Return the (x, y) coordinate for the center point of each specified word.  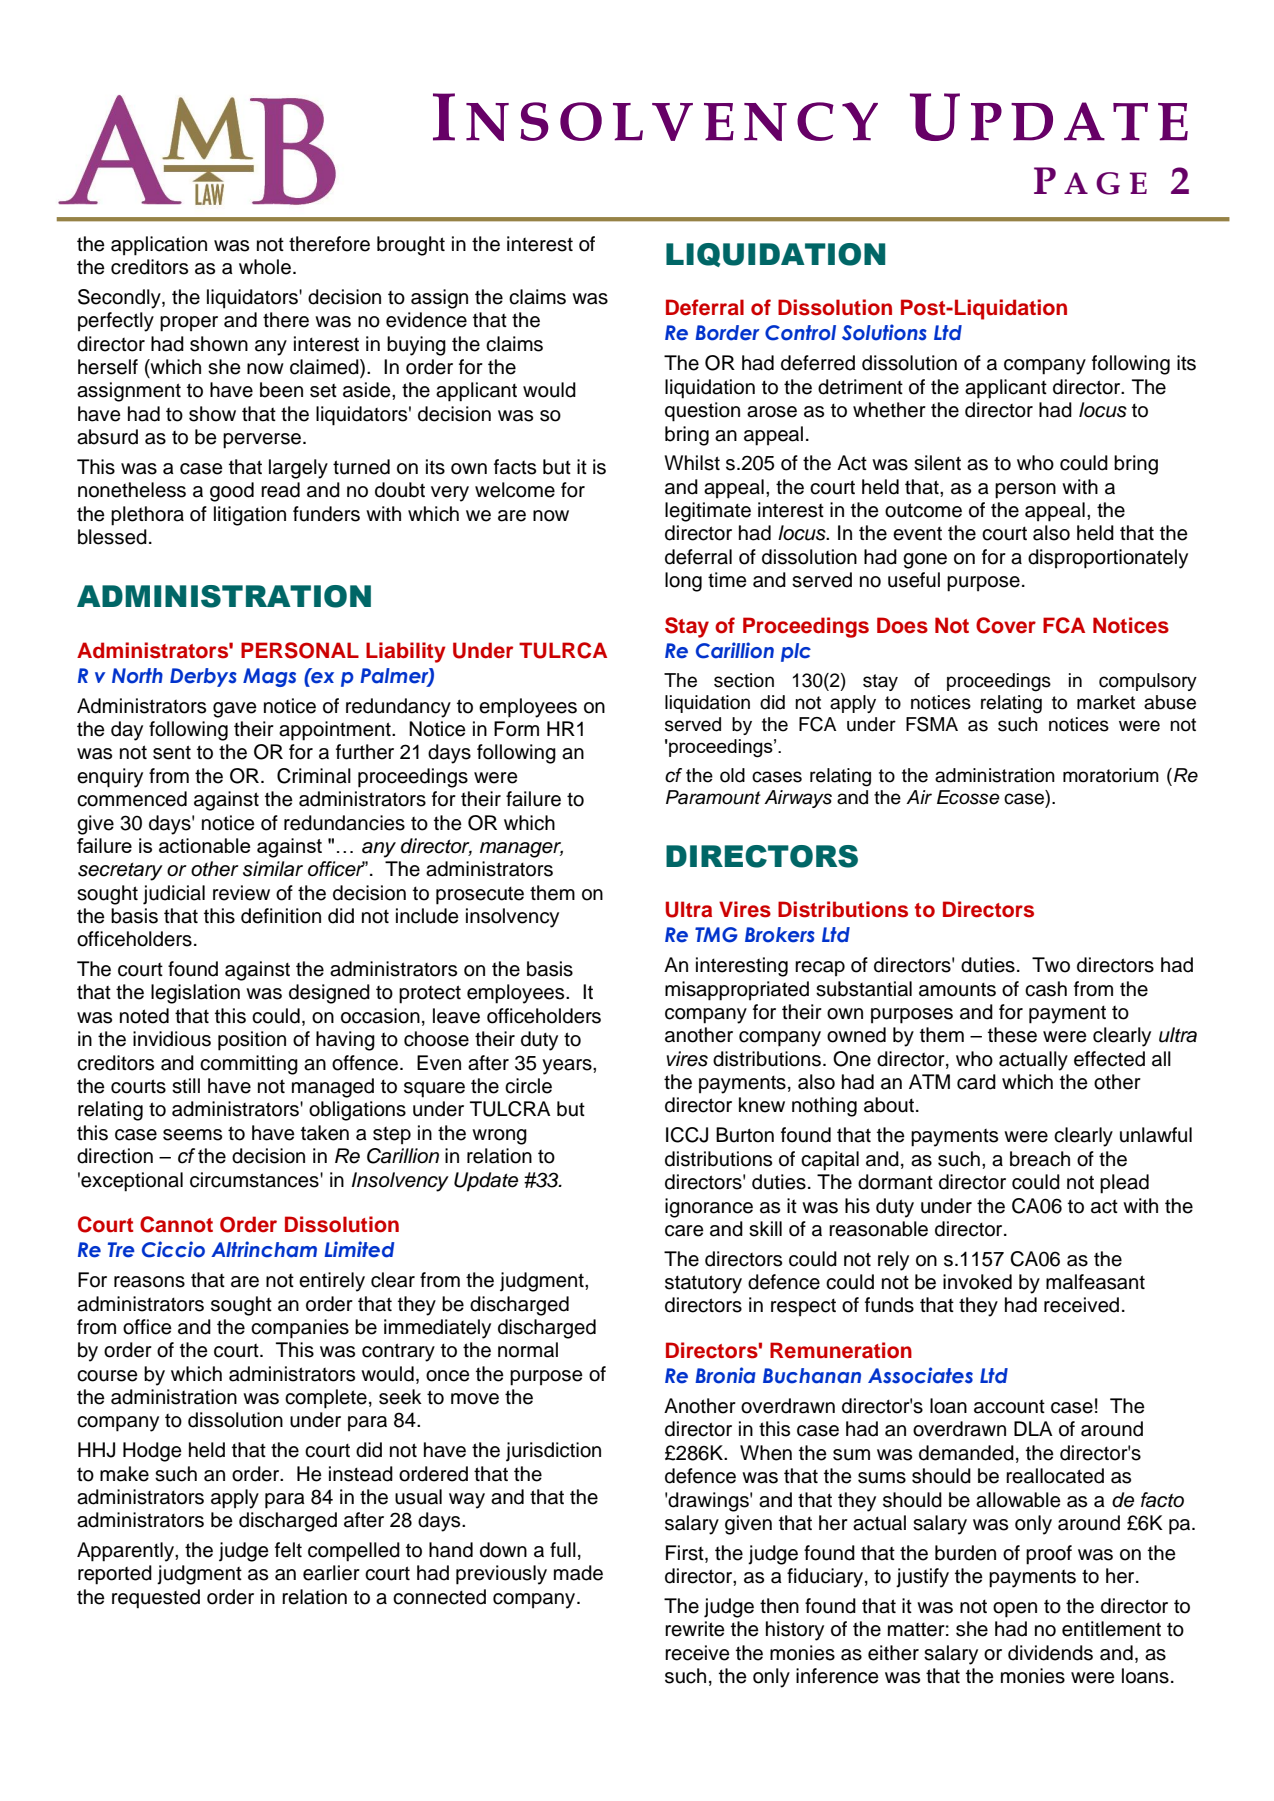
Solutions (884, 332)
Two (1051, 965)
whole (266, 267)
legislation (195, 994)
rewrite (695, 1629)
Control (800, 333)
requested (156, 1599)
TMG (716, 935)
